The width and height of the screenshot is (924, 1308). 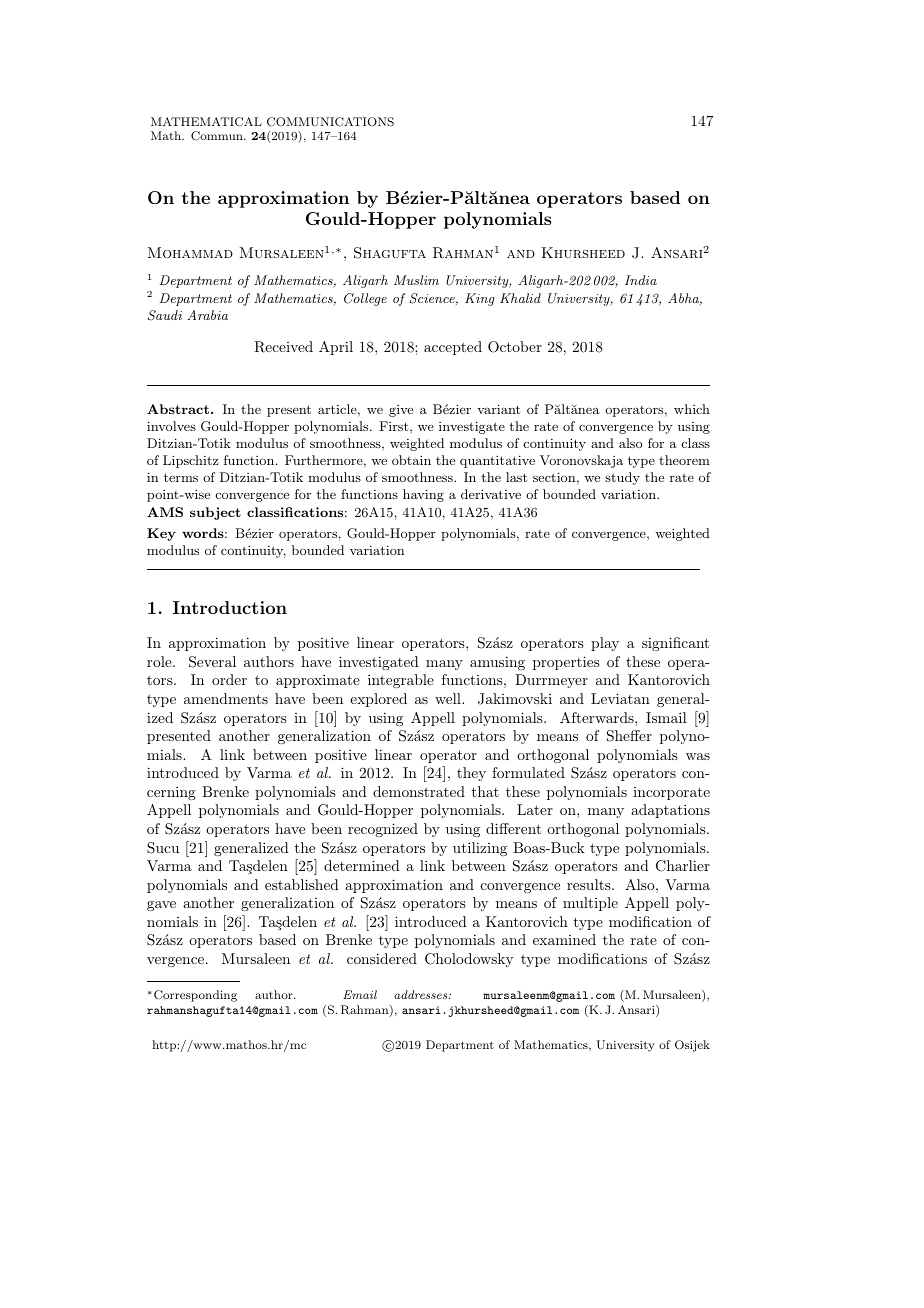 I want to click on adaptations, so click(x=670, y=811).
